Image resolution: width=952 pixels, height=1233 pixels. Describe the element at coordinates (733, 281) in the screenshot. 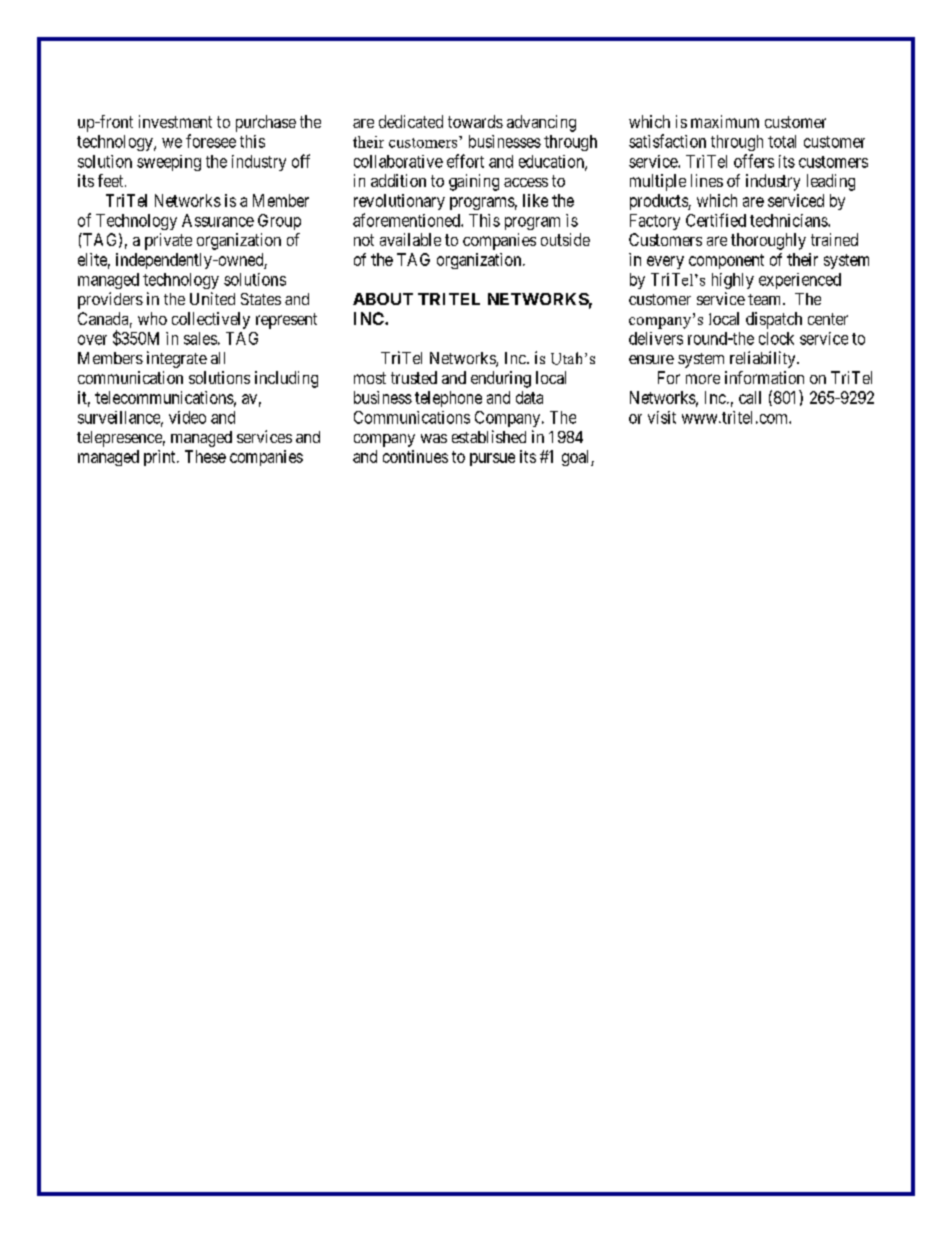

I see `highly` at that location.
